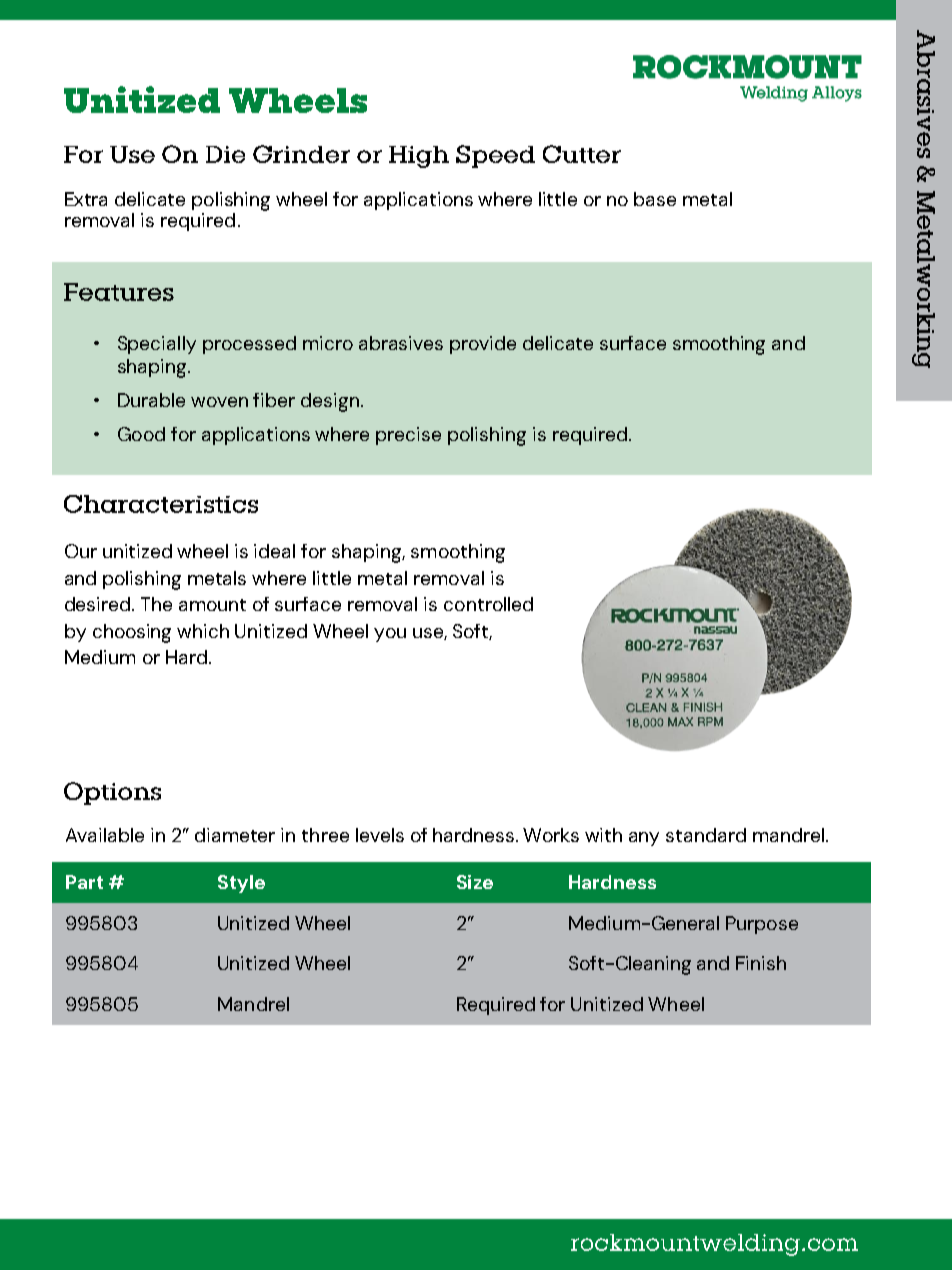  I want to click on The, so click(156, 604).
